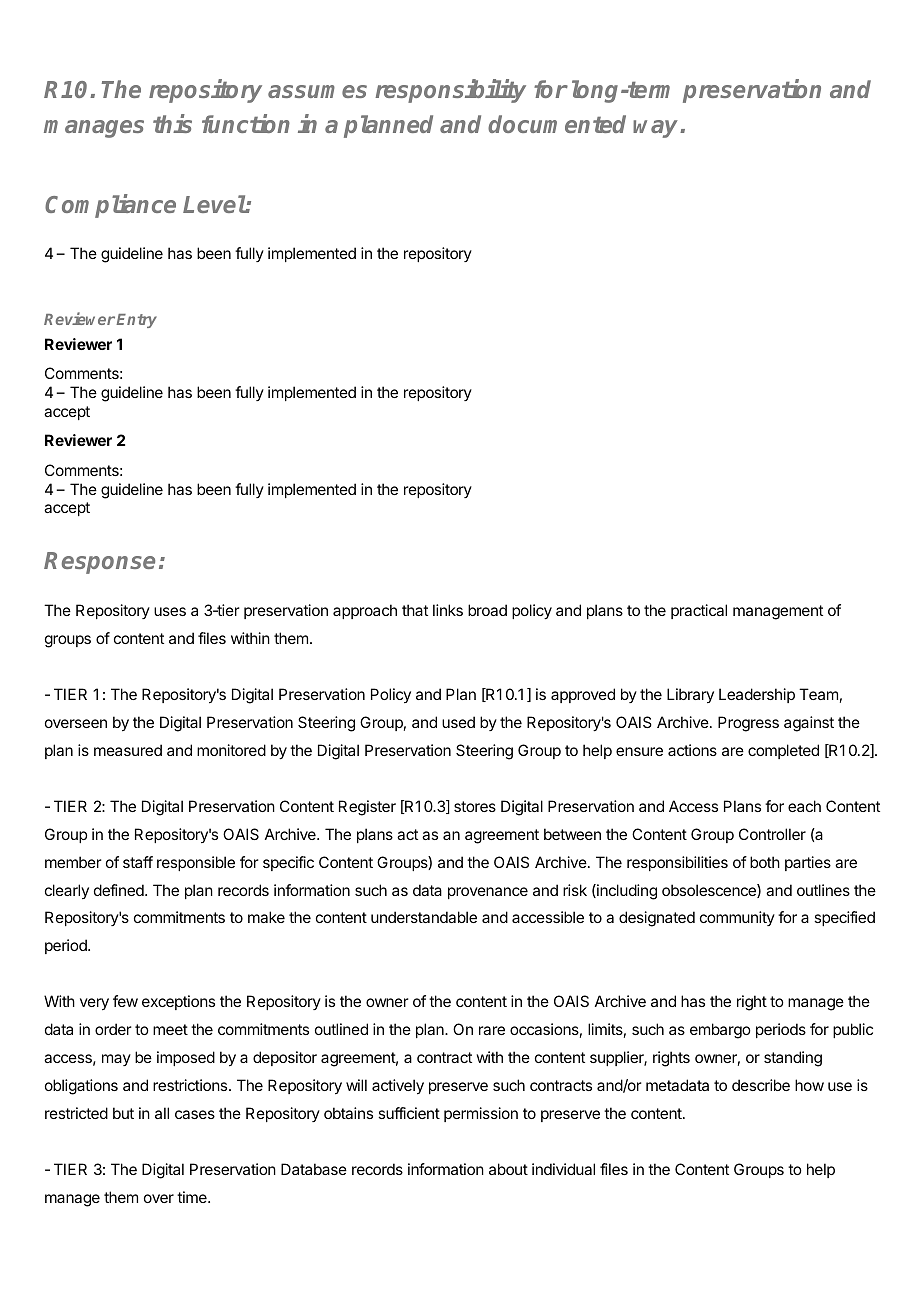  Describe the element at coordinates (557, 124) in the screenshot. I see `documented` at that location.
